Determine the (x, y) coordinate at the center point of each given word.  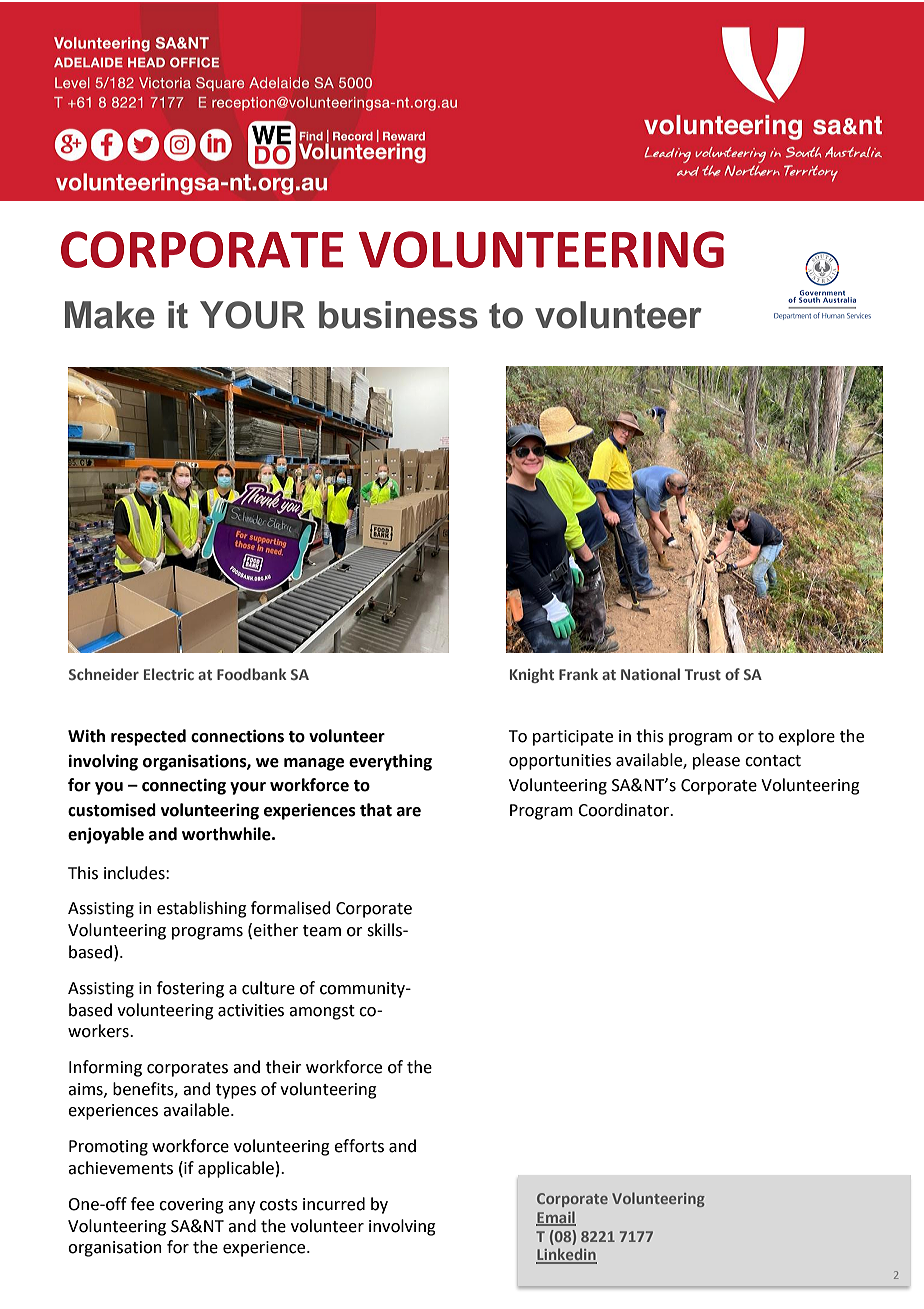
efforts (359, 1146)
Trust (702, 674)
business (398, 315)
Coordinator (624, 810)
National (650, 674)
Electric (169, 674)
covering (191, 1206)
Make (110, 315)
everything (390, 762)
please (716, 761)
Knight (532, 675)
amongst (322, 1012)
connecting (184, 786)
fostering (190, 989)
